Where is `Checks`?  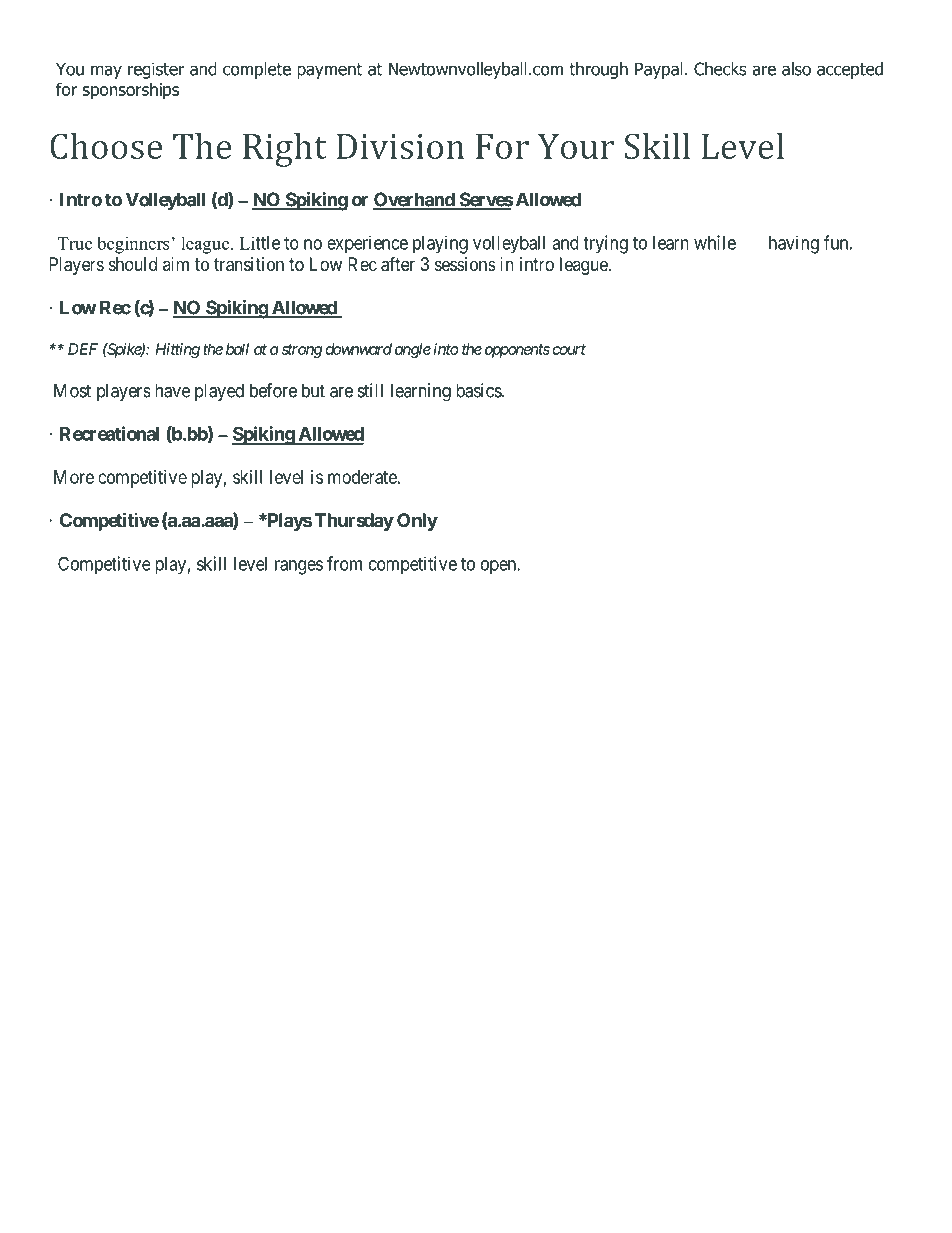
Checks is located at coordinates (720, 69).
